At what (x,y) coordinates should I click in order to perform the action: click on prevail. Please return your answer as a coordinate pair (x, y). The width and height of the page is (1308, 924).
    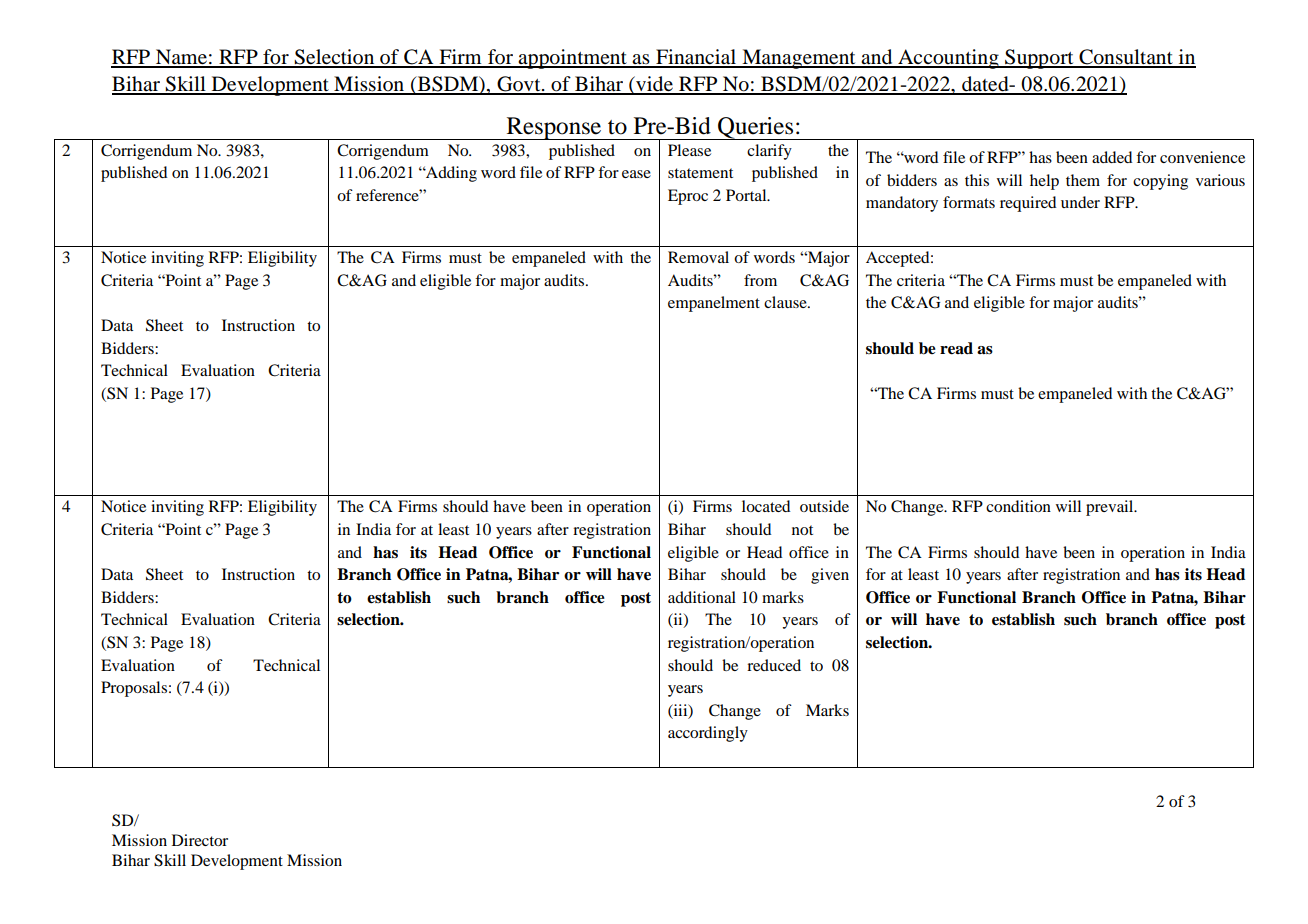
    Looking at the image, I should click on (1111, 508).
